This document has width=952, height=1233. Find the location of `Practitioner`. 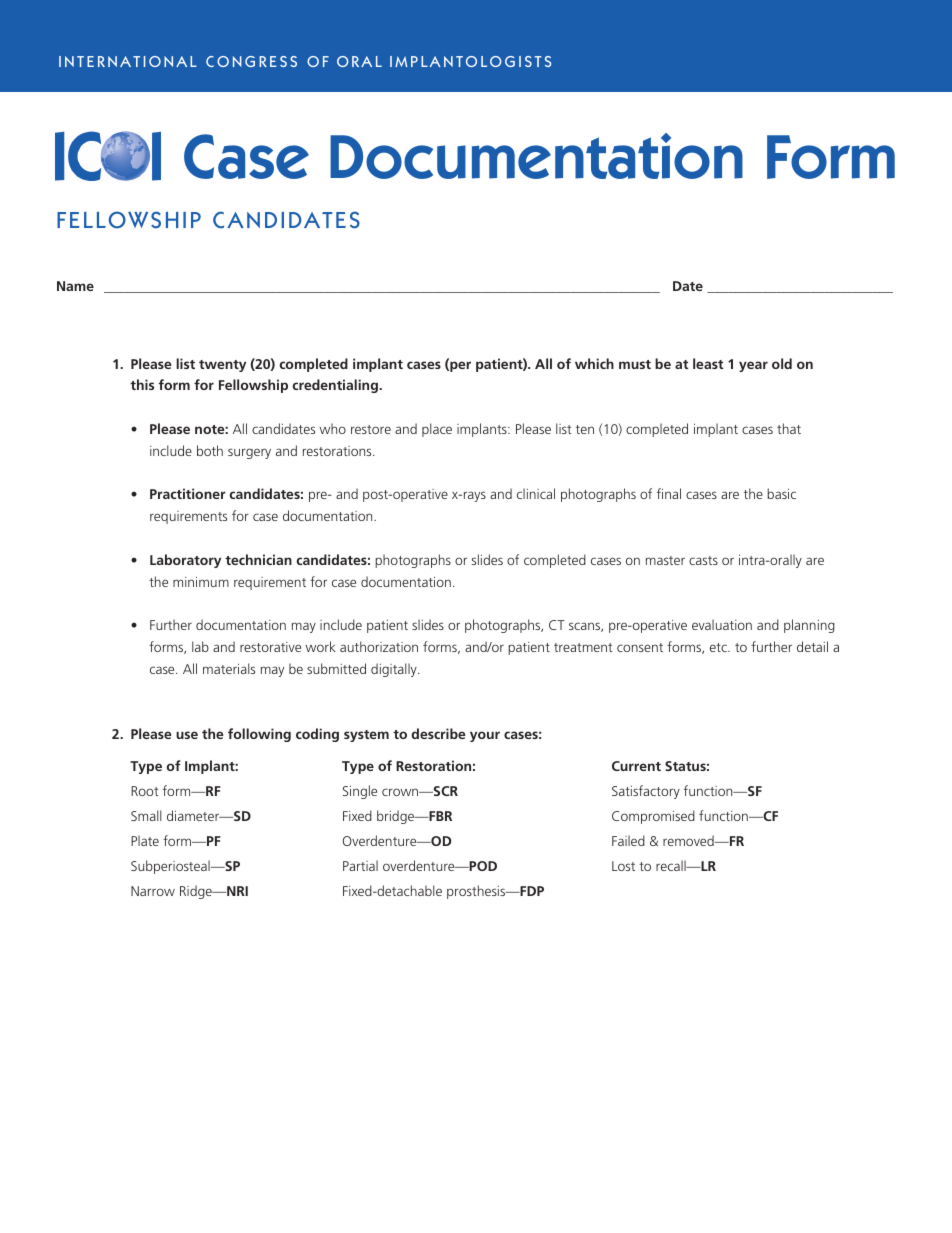

Practitioner is located at coordinates (188, 493).
